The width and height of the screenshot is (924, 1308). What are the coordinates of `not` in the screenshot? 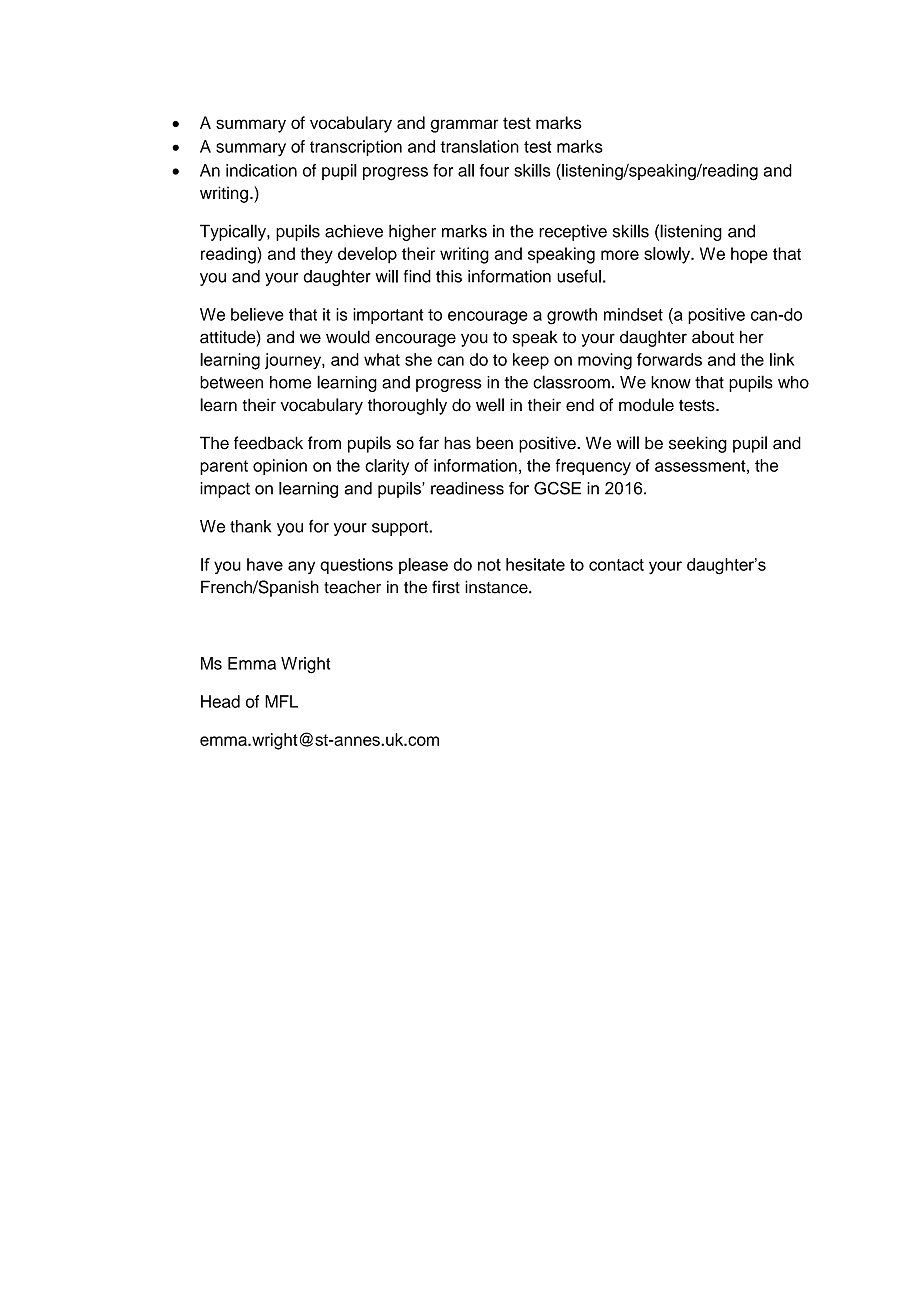 It's located at (489, 565).
